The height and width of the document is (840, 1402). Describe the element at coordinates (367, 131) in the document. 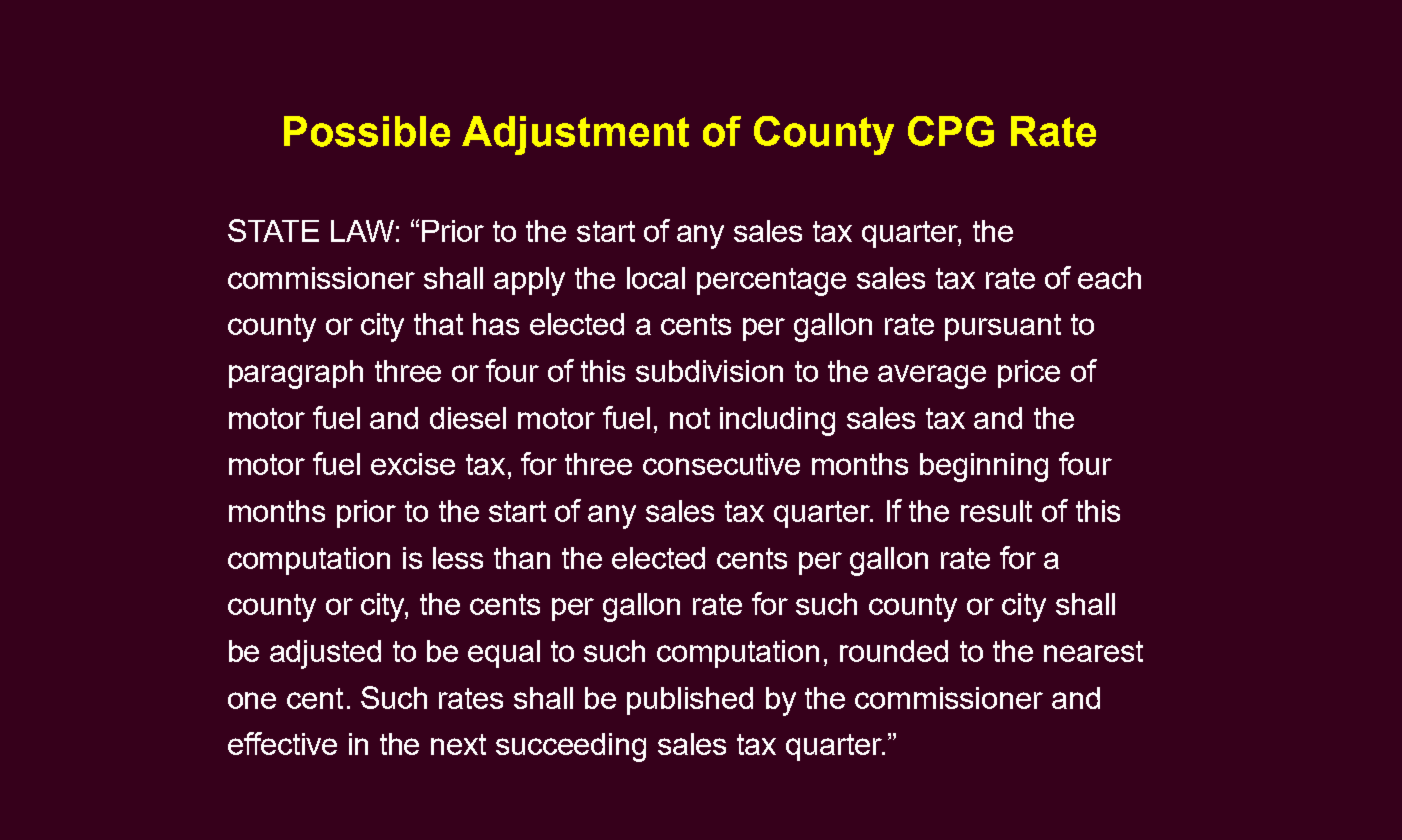

I see `Possible` at that location.
